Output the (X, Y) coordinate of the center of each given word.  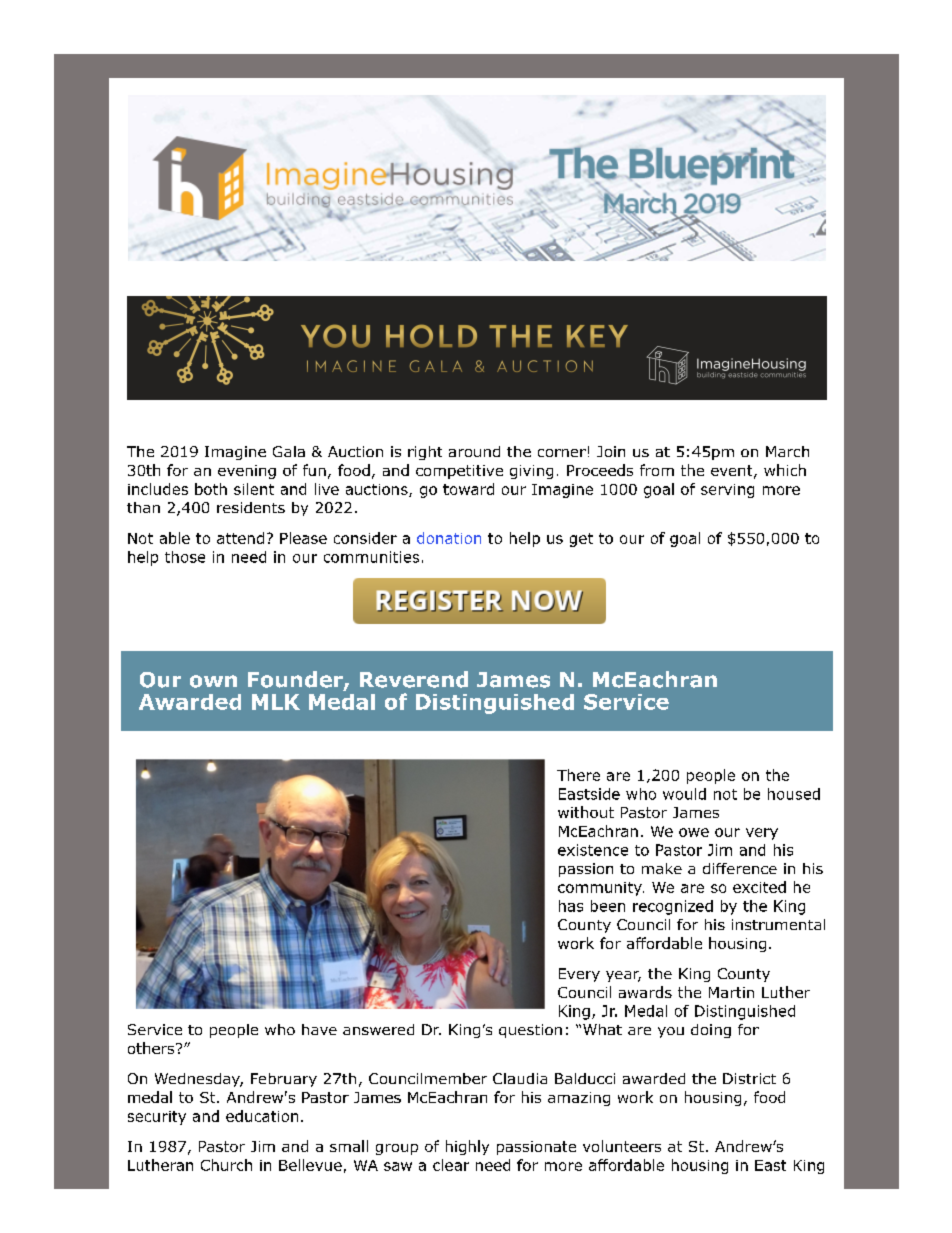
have (319, 1029)
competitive (459, 472)
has (571, 906)
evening (247, 472)
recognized (673, 907)
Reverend (414, 679)
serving (727, 491)
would (684, 794)
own (213, 681)
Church (226, 1165)
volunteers (622, 1146)
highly (467, 1147)
